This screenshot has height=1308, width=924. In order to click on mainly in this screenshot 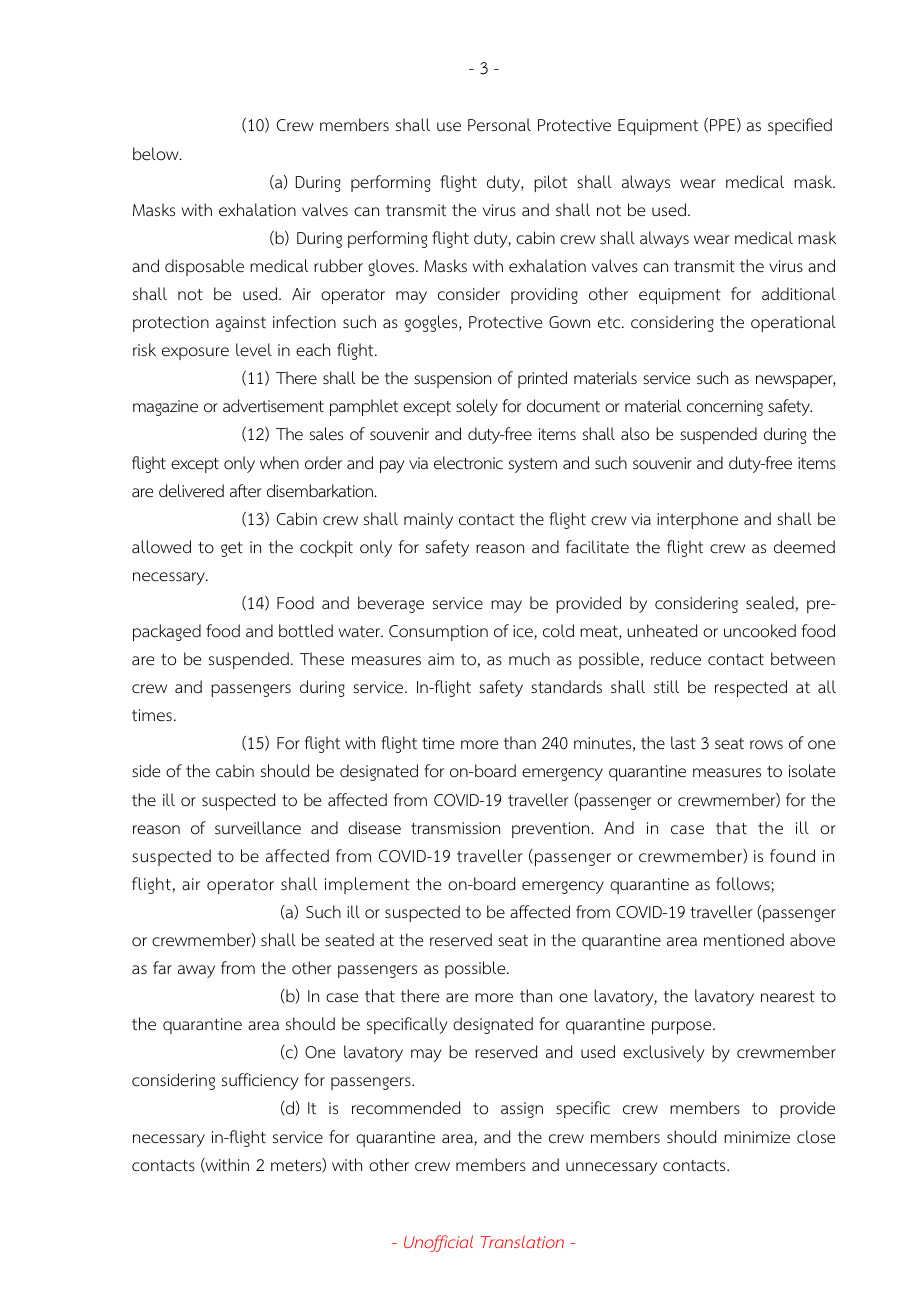, I will do `click(428, 520)`.
